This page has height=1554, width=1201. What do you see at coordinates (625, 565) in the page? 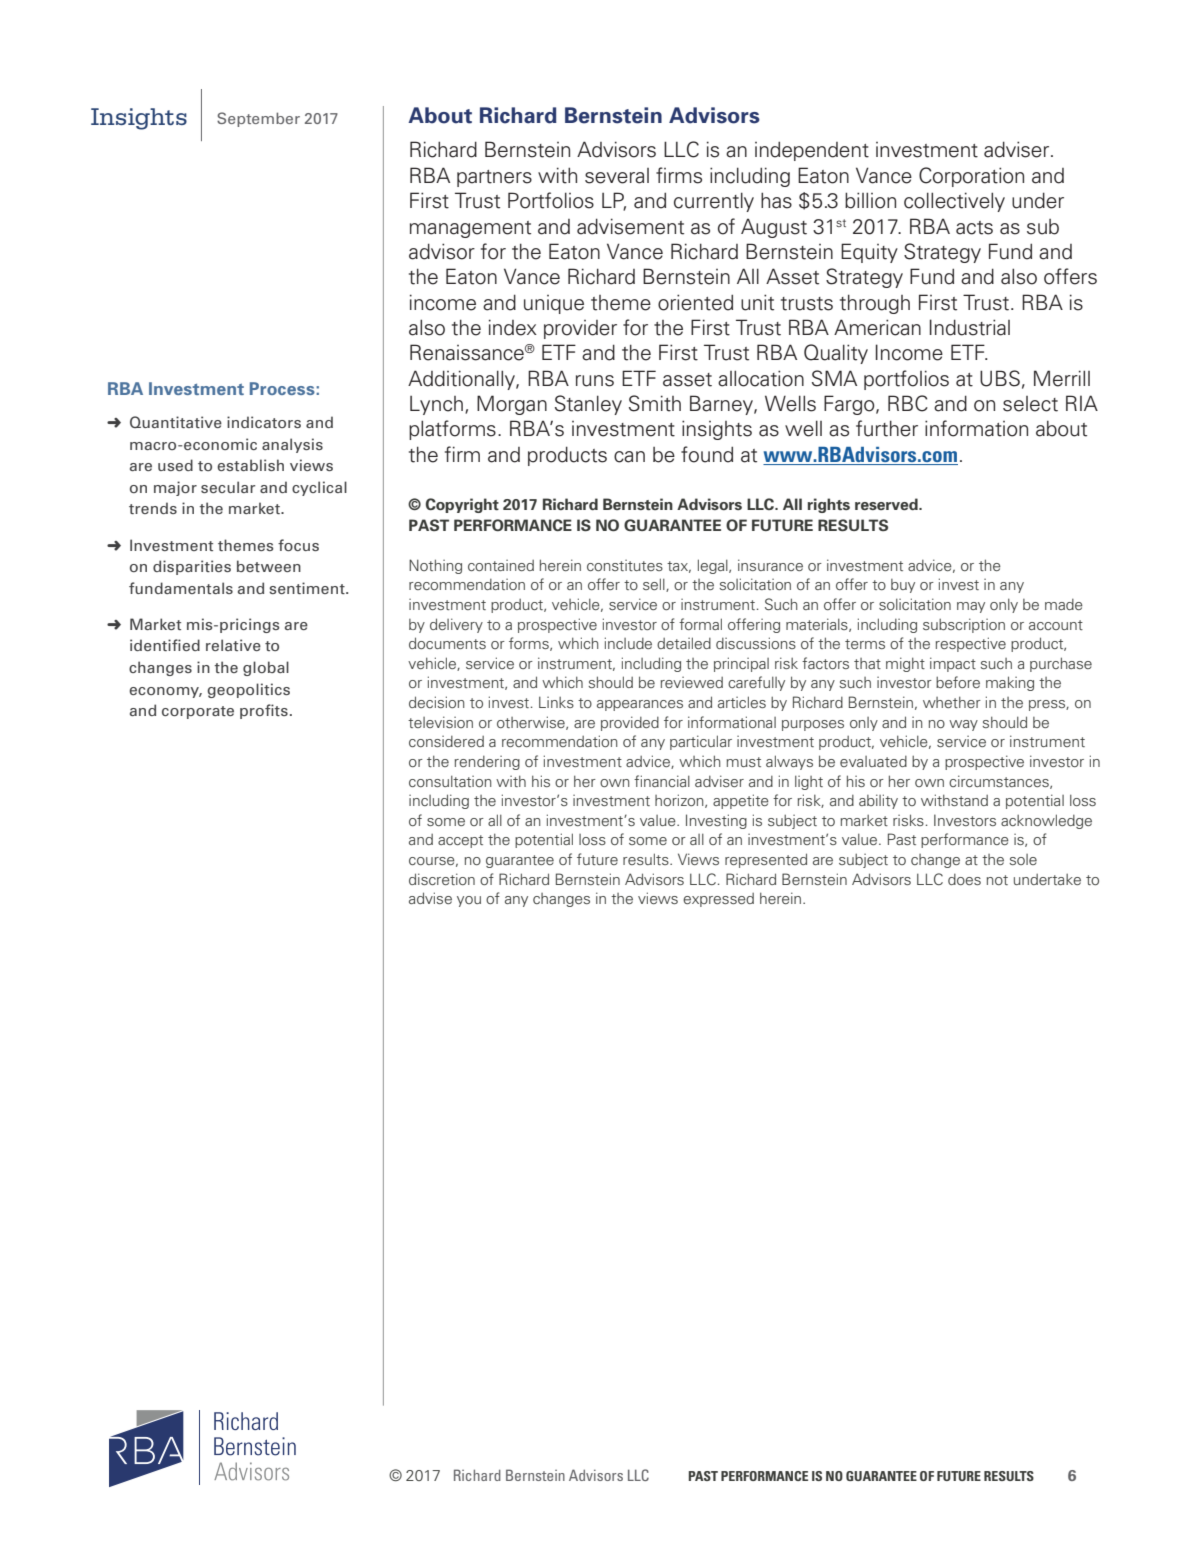
I see `constitutes` at bounding box center [625, 565].
